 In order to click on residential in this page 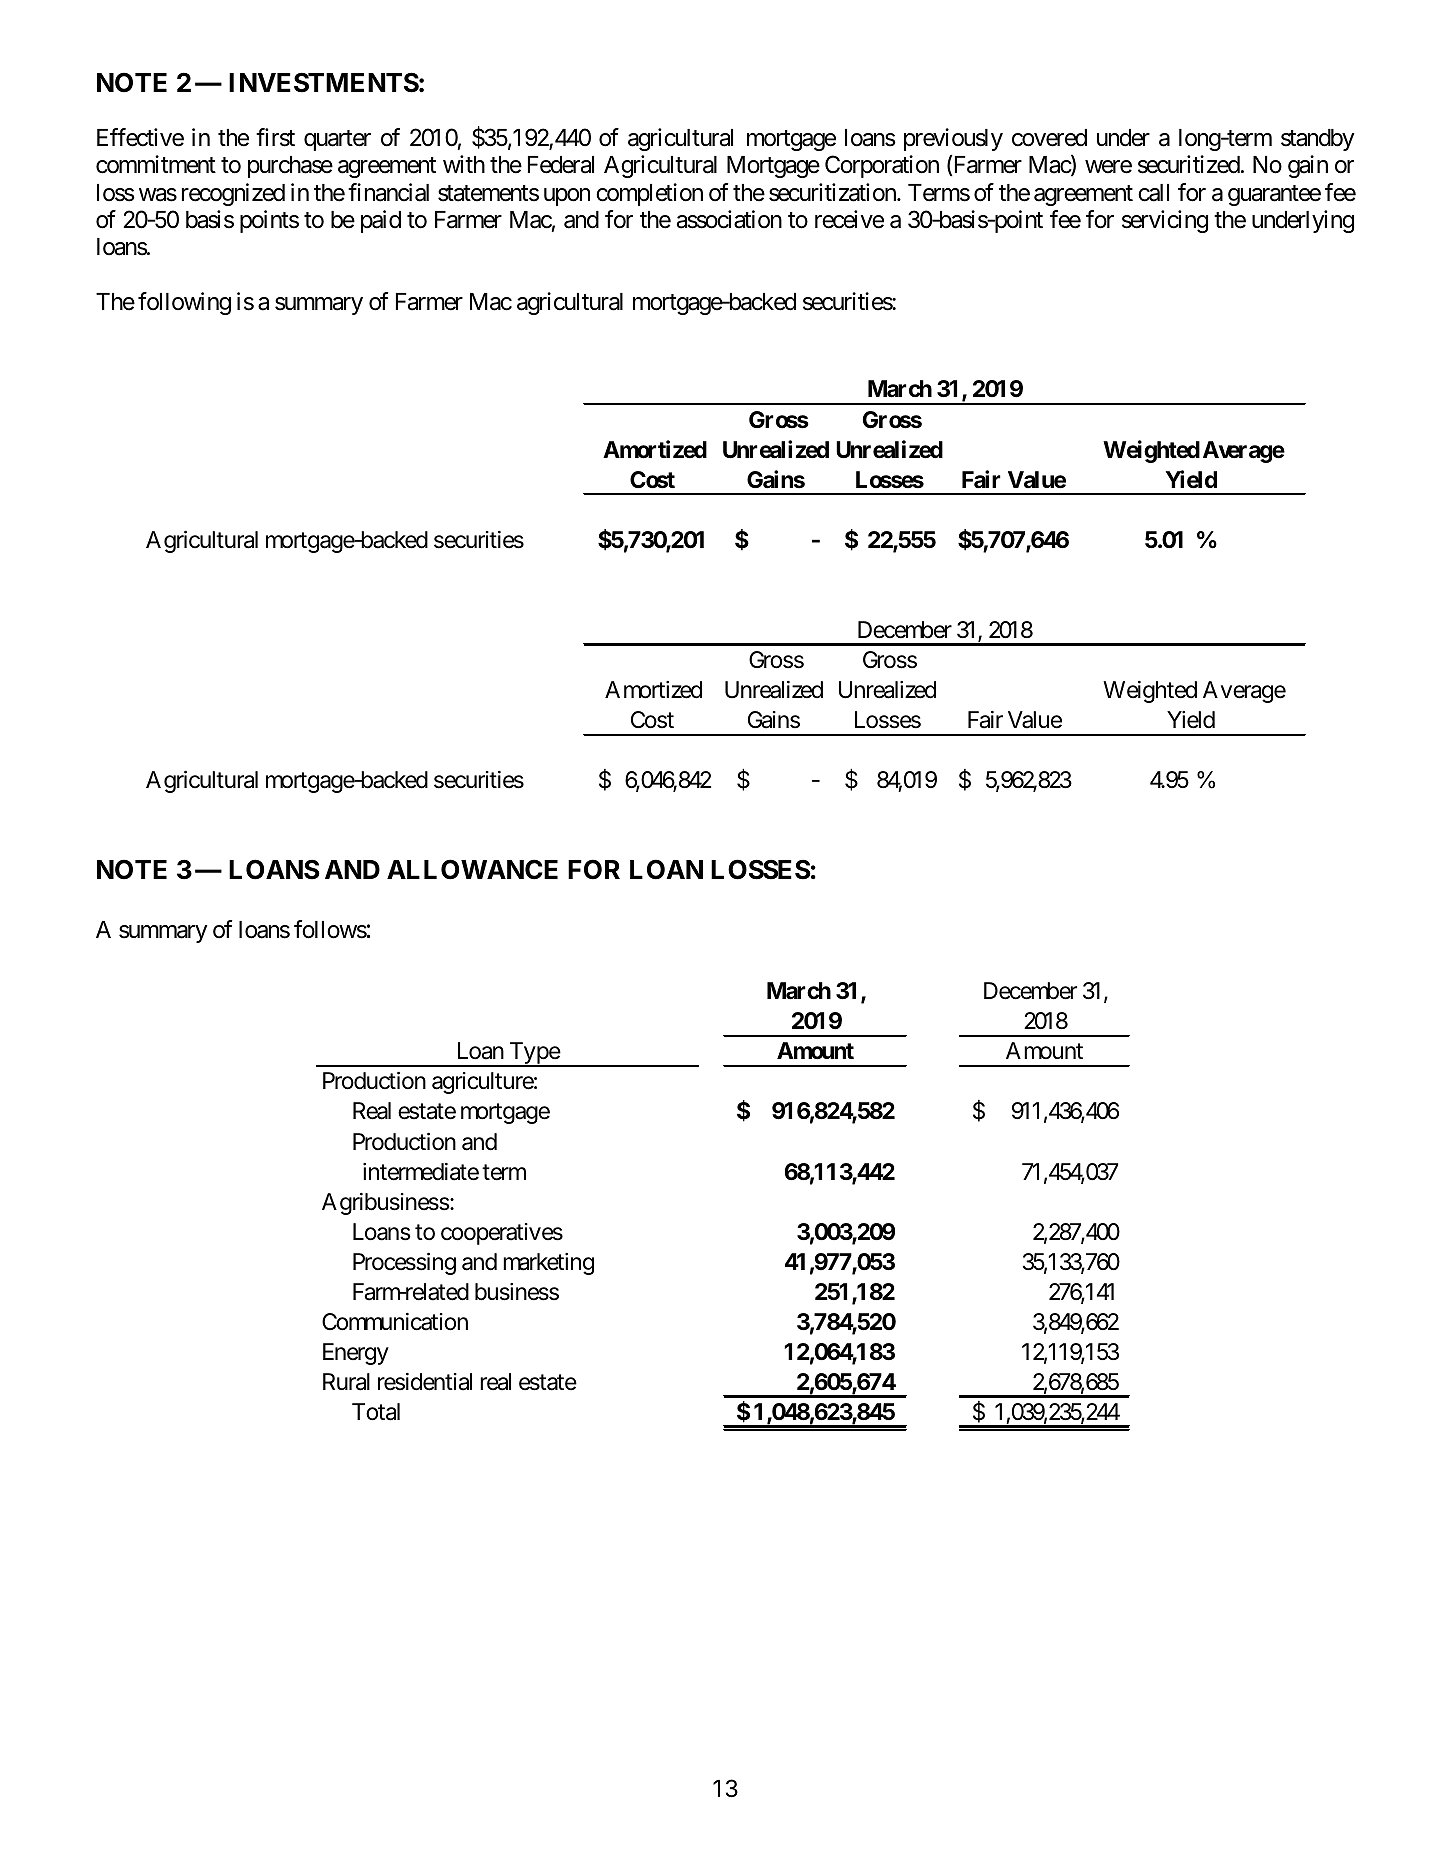, I will do `click(425, 1382)`.
